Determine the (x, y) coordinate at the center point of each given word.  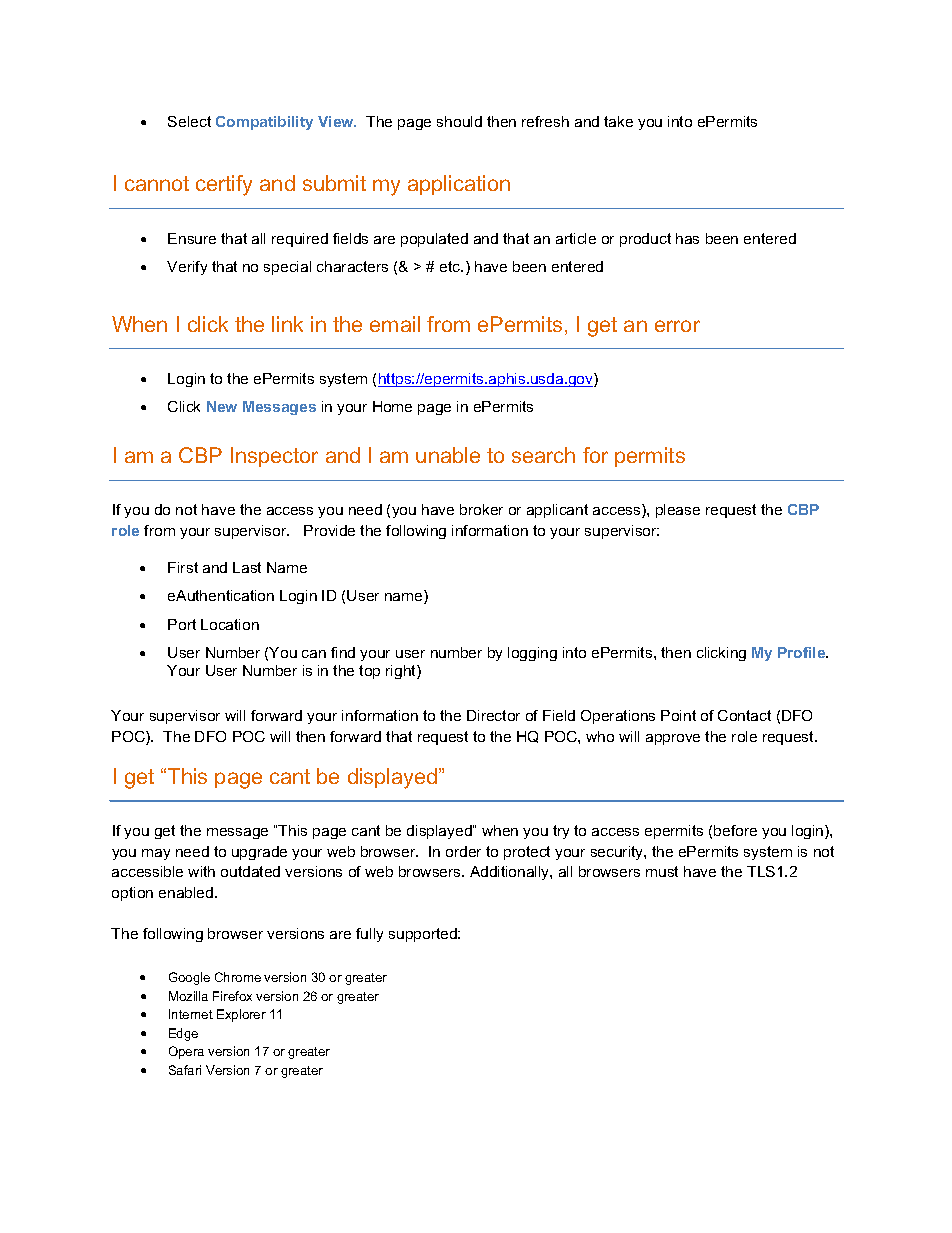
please (678, 511)
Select (189, 121)
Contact (744, 715)
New (222, 406)
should (459, 121)
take (618, 121)
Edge (183, 1034)
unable (448, 455)
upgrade (259, 853)
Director (493, 715)
